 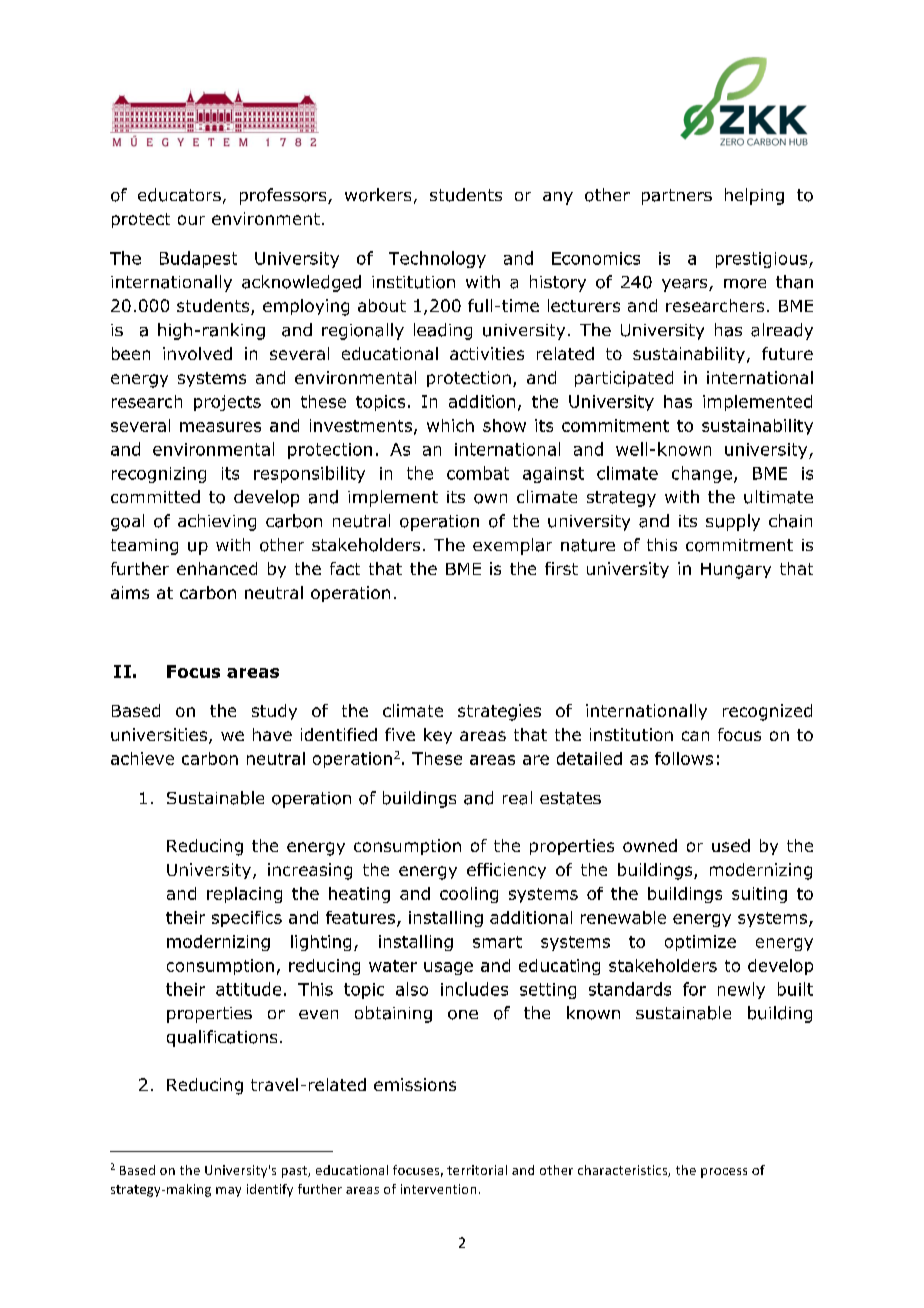 I want to click on may, so click(x=228, y=1192).
